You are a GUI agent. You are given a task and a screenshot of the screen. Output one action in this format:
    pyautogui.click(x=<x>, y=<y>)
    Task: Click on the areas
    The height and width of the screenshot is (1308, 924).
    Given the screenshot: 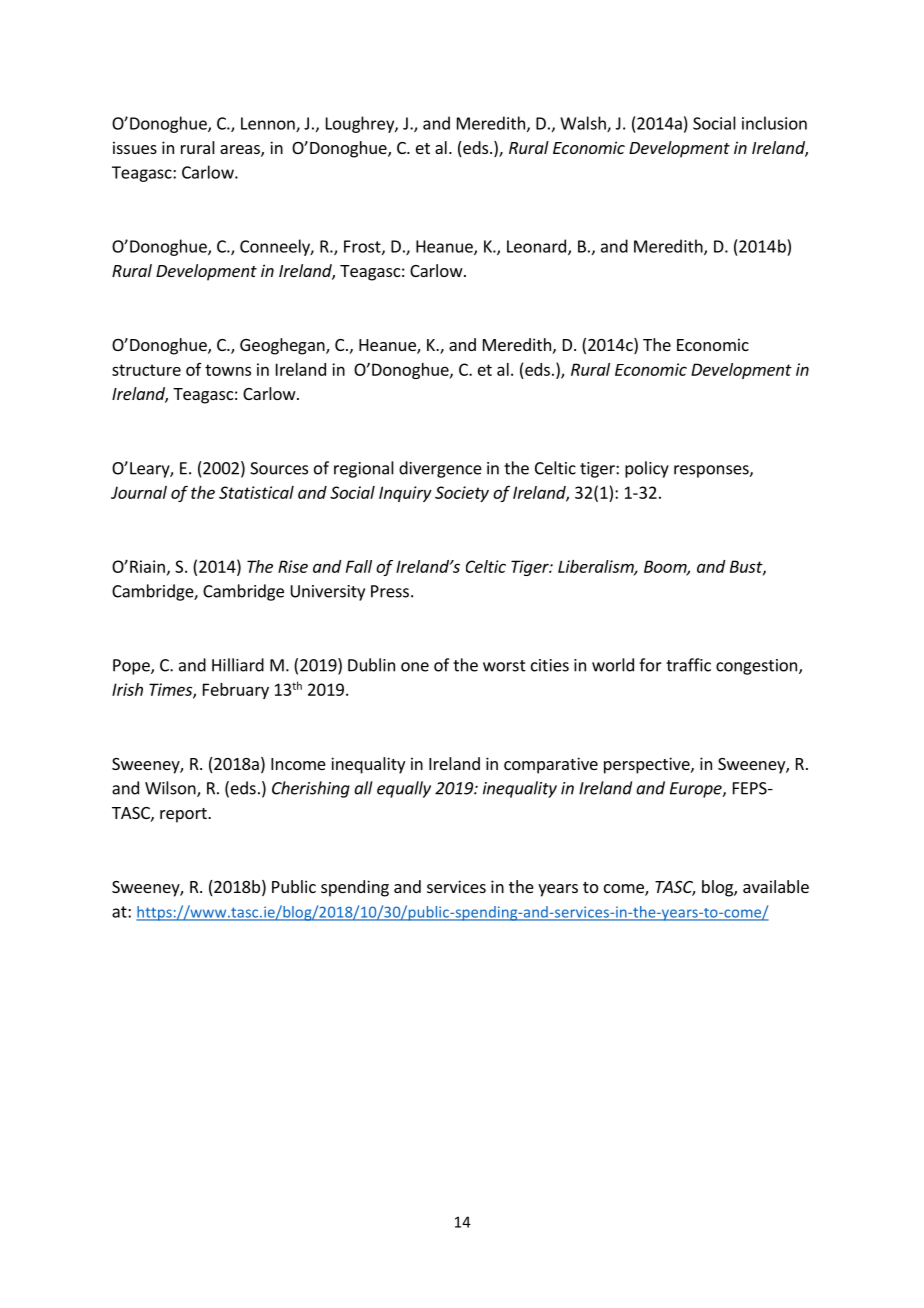 What is the action you would take?
    pyautogui.click(x=241, y=151)
